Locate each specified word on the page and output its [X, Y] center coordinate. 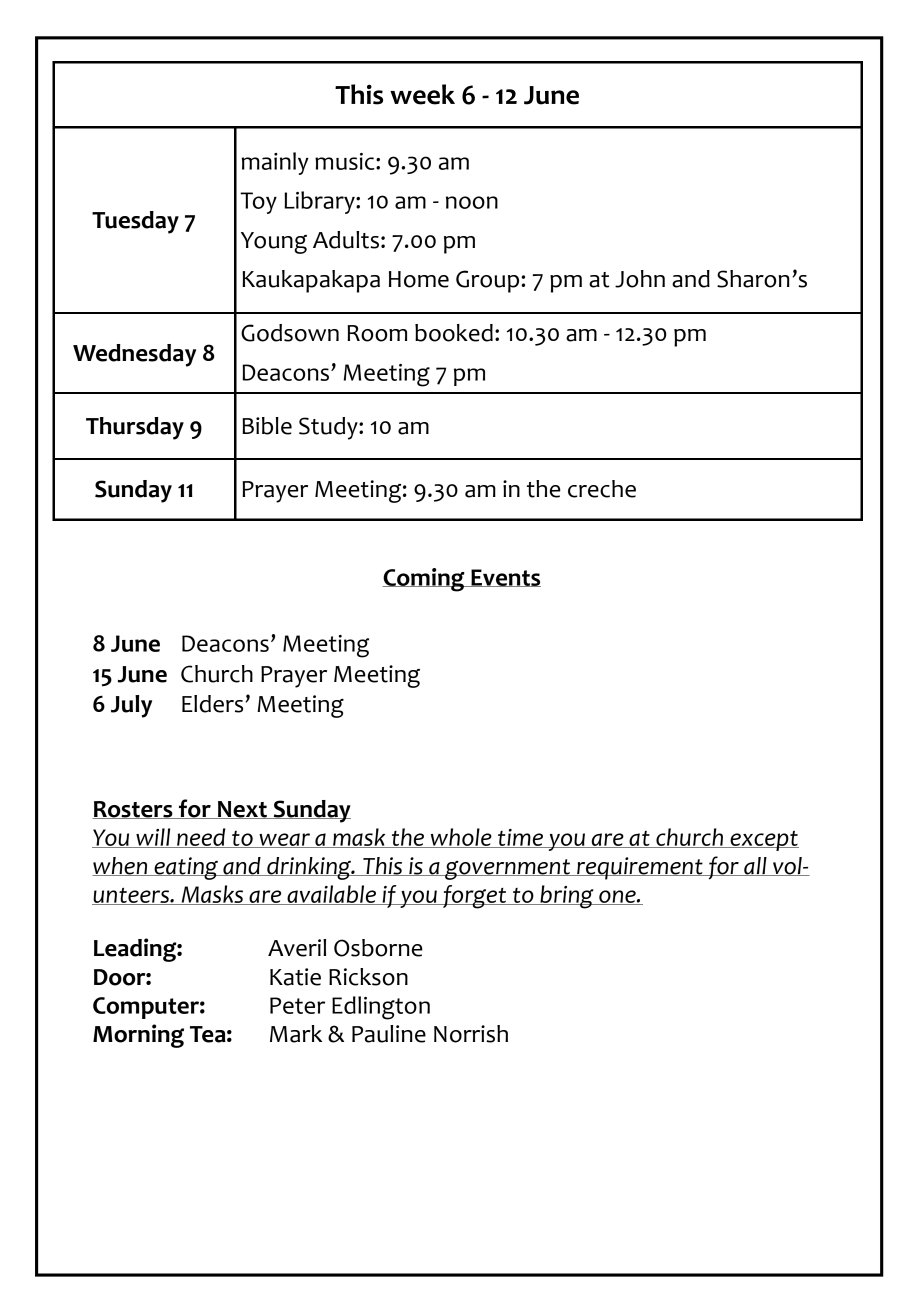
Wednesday [134, 355]
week [422, 94]
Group [489, 281]
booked [454, 333]
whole [461, 838]
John [640, 279]
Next [242, 810]
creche [602, 489]
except [763, 841]
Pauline [389, 1034]
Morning [138, 1036]
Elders [214, 704]
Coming [424, 580]
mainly [275, 163]
